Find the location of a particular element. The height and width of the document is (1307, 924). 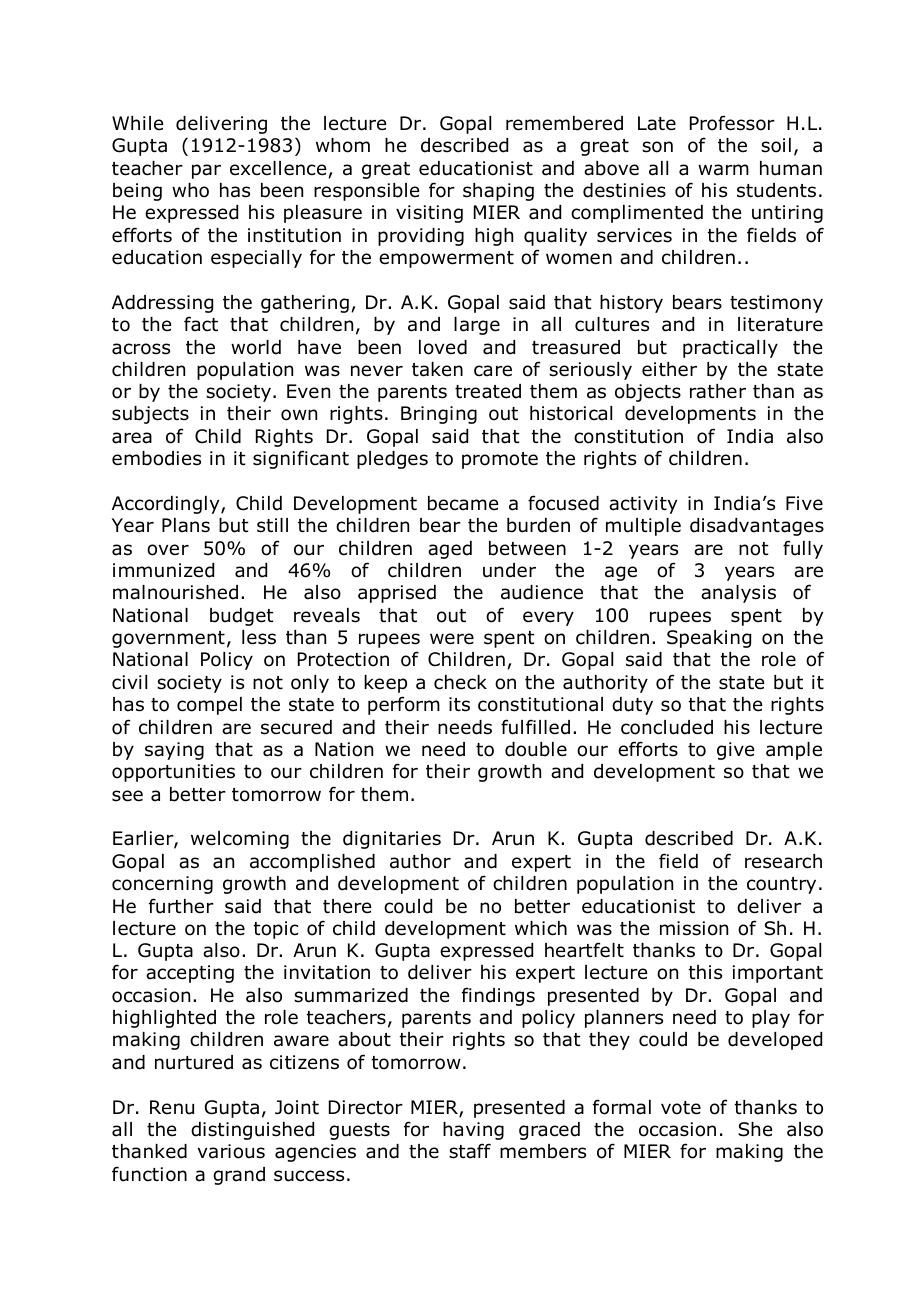

vote is located at coordinates (681, 1108).
